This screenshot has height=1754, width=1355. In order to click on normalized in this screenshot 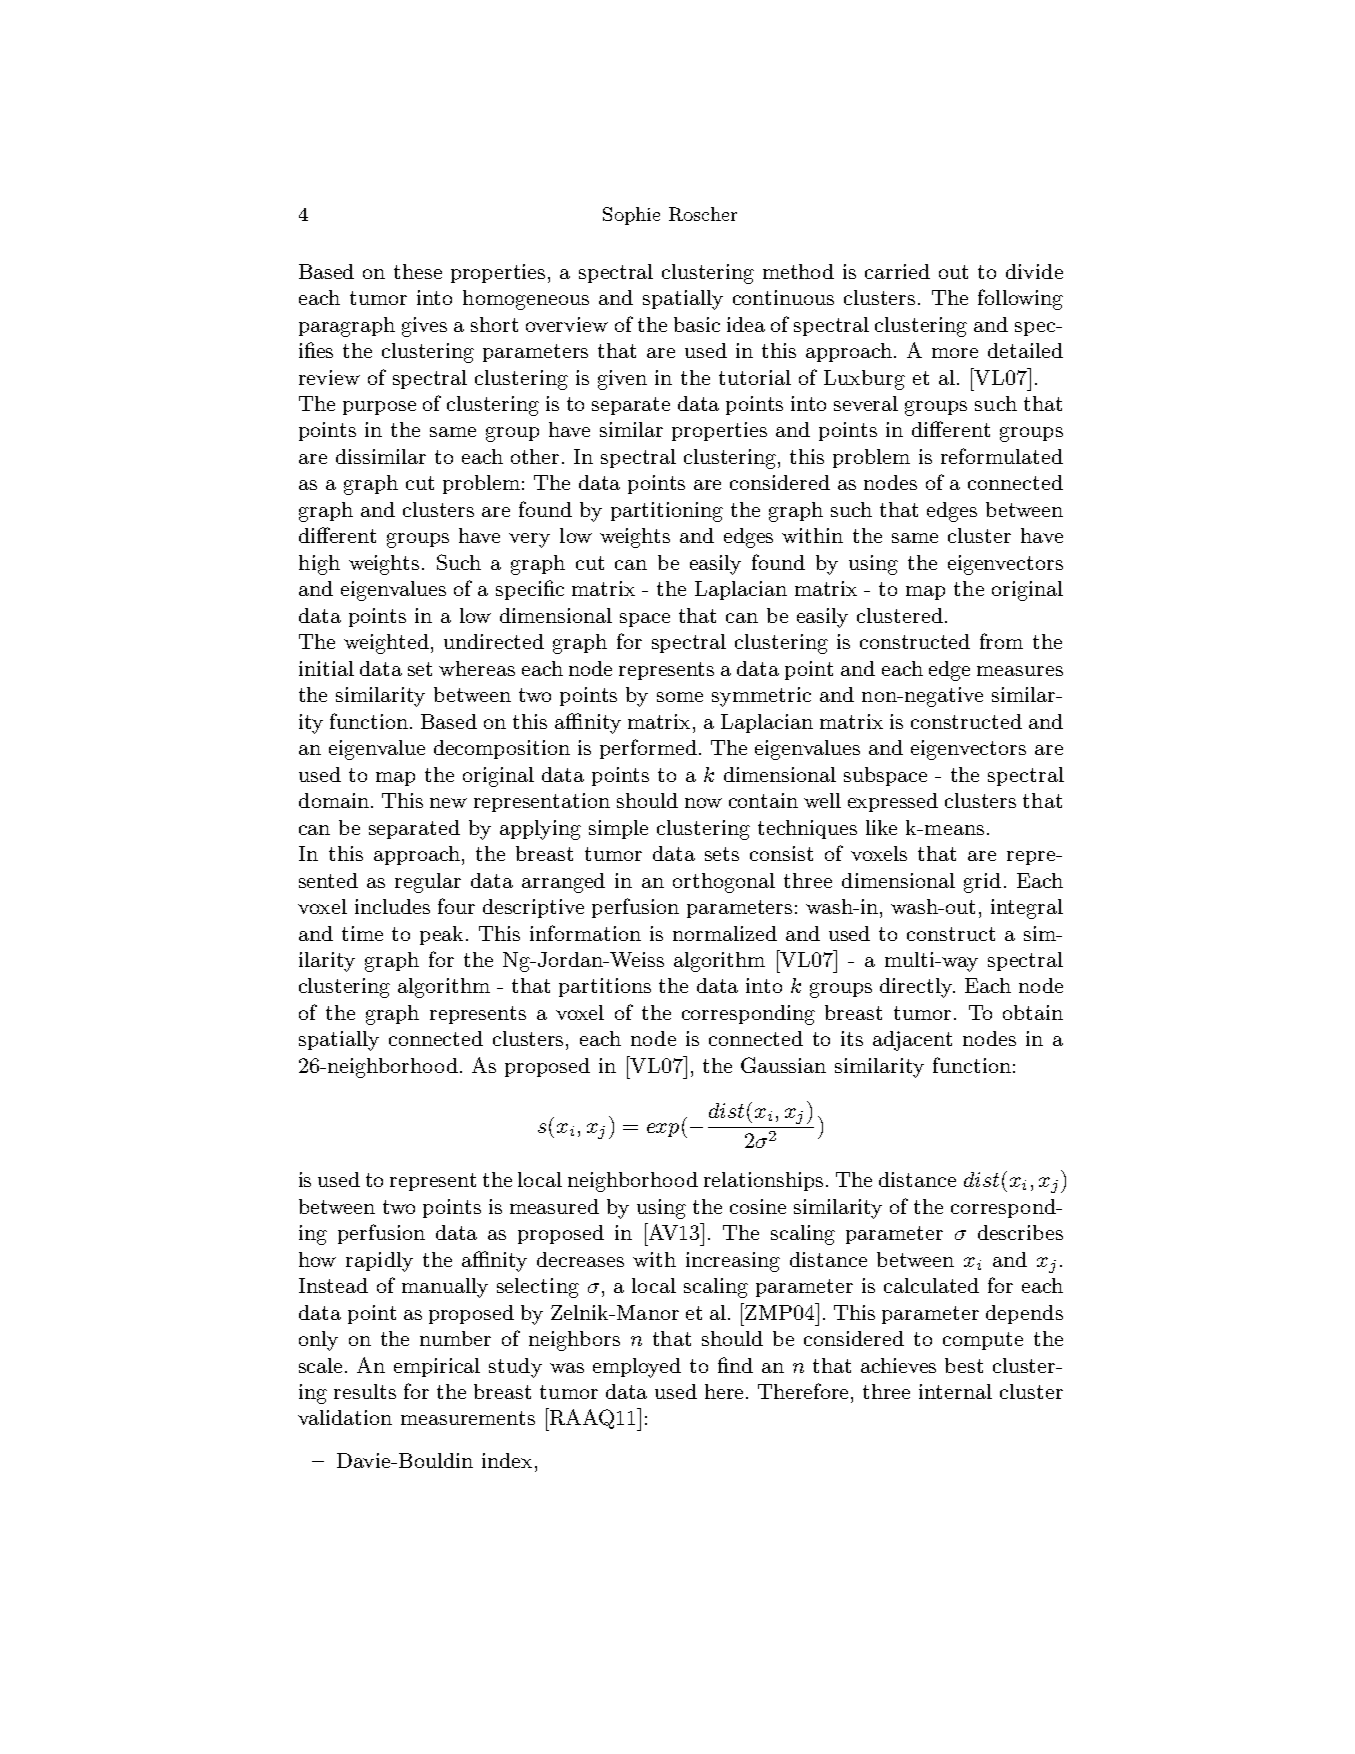, I will do `click(725, 933)`.
